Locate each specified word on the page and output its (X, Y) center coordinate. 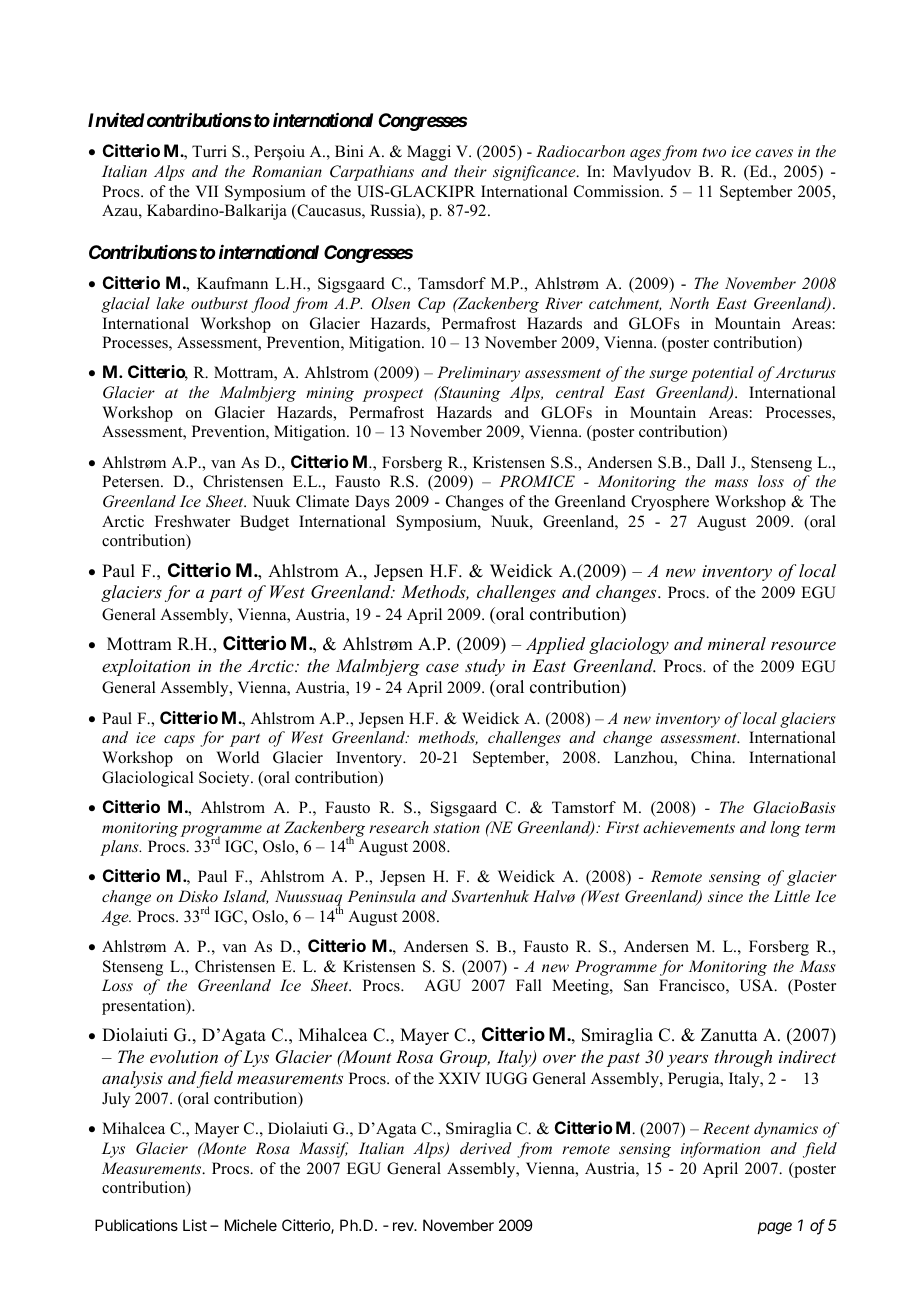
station (456, 827)
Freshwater (192, 521)
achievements (689, 827)
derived (486, 1148)
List (195, 1225)
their (470, 171)
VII (207, 191)
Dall (710, 462)
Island (246, 897)
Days (372, 503)
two (714, 152)
